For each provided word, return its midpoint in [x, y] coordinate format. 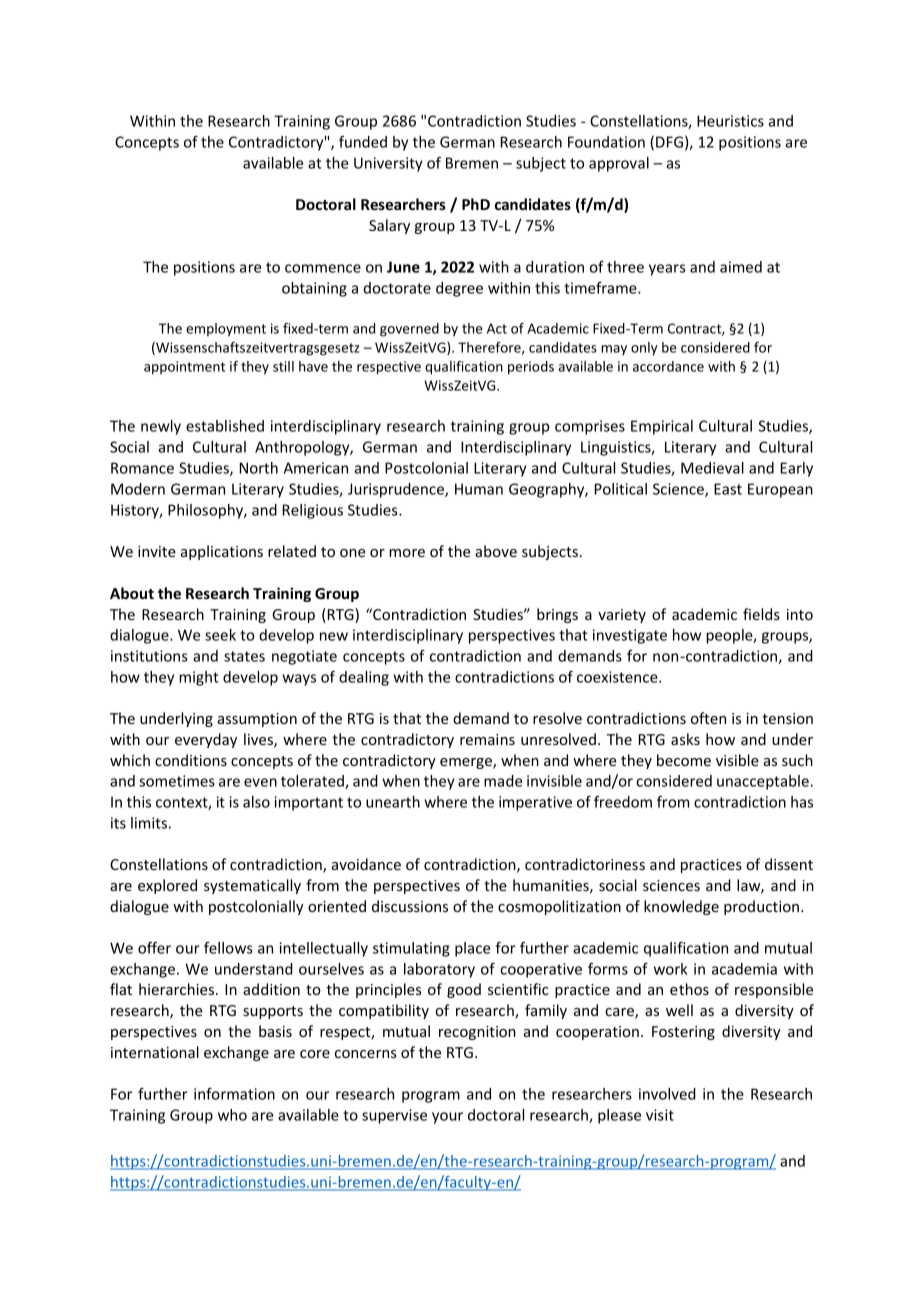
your [447, 1118]
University [388, 164]
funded [363, 142]
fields [761, 614]
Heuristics [730, 121]
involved [667, 1094]
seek [220, 635]
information [234, 1094]
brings [557, 615]
